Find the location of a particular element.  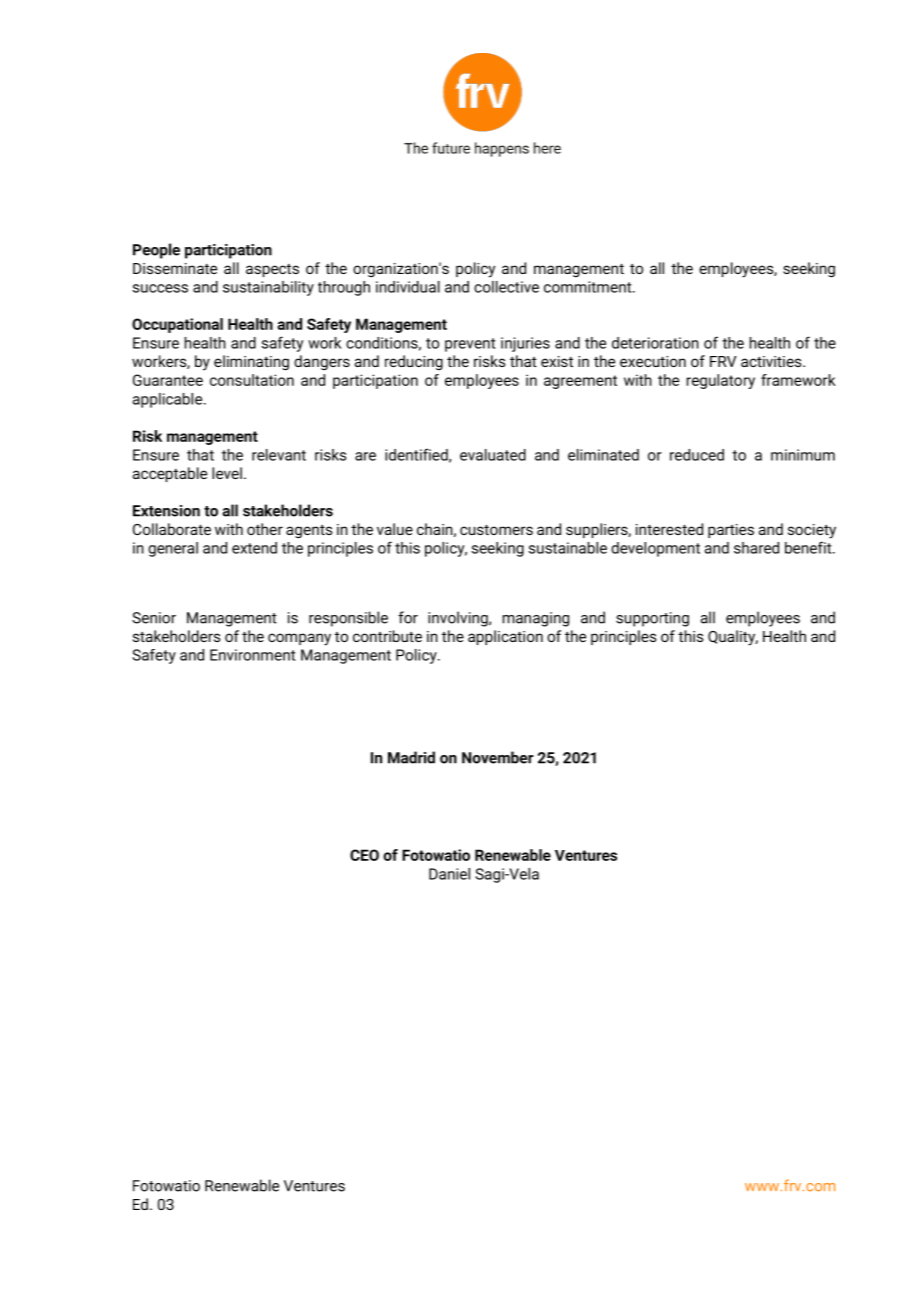

customers is located at coordinates (496, 530).
